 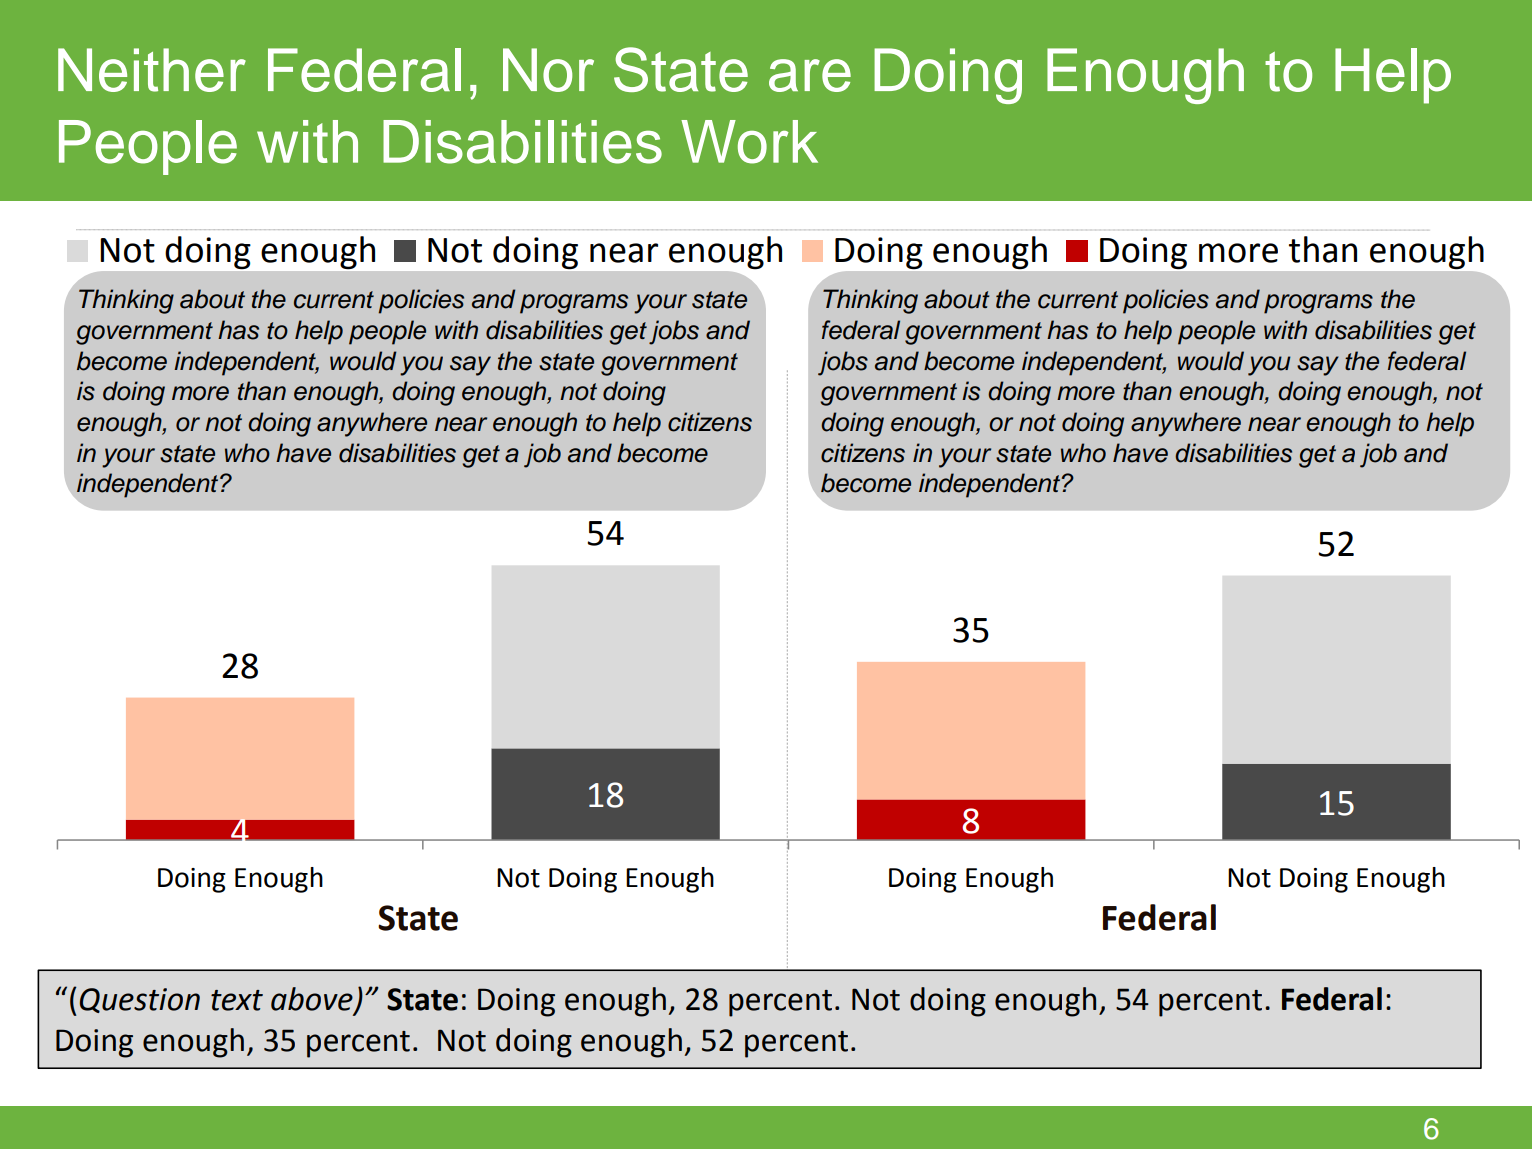 I want to click on text, so click(x=237, y=1000).
